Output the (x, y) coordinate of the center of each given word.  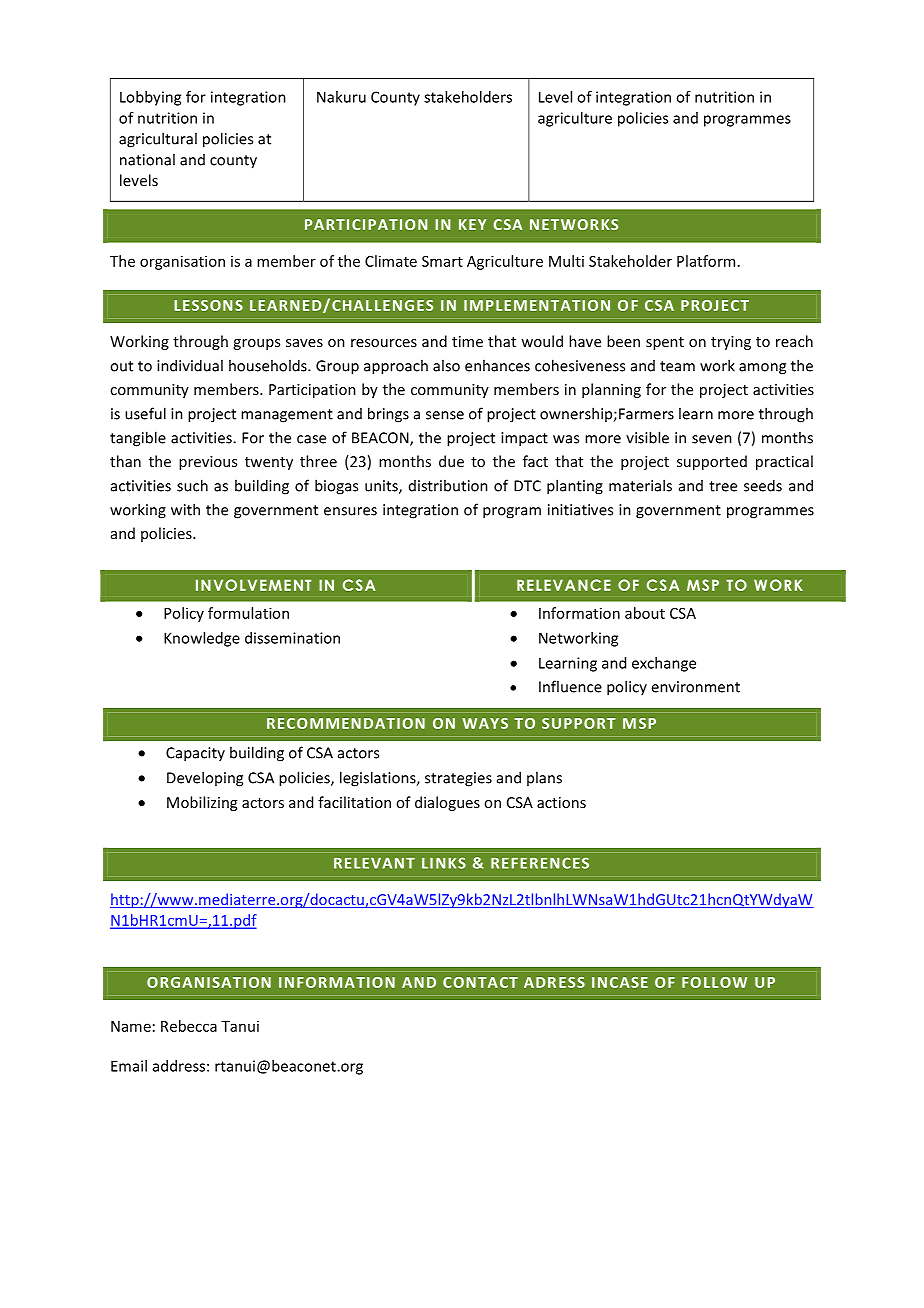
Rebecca (189, 1026)
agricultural (158, 140)
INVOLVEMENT (254, 585)
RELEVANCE (564, 585)
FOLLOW (714, 982)
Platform (706, 261)
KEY (472, 224)
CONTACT (480, 982)
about (645, 613)
